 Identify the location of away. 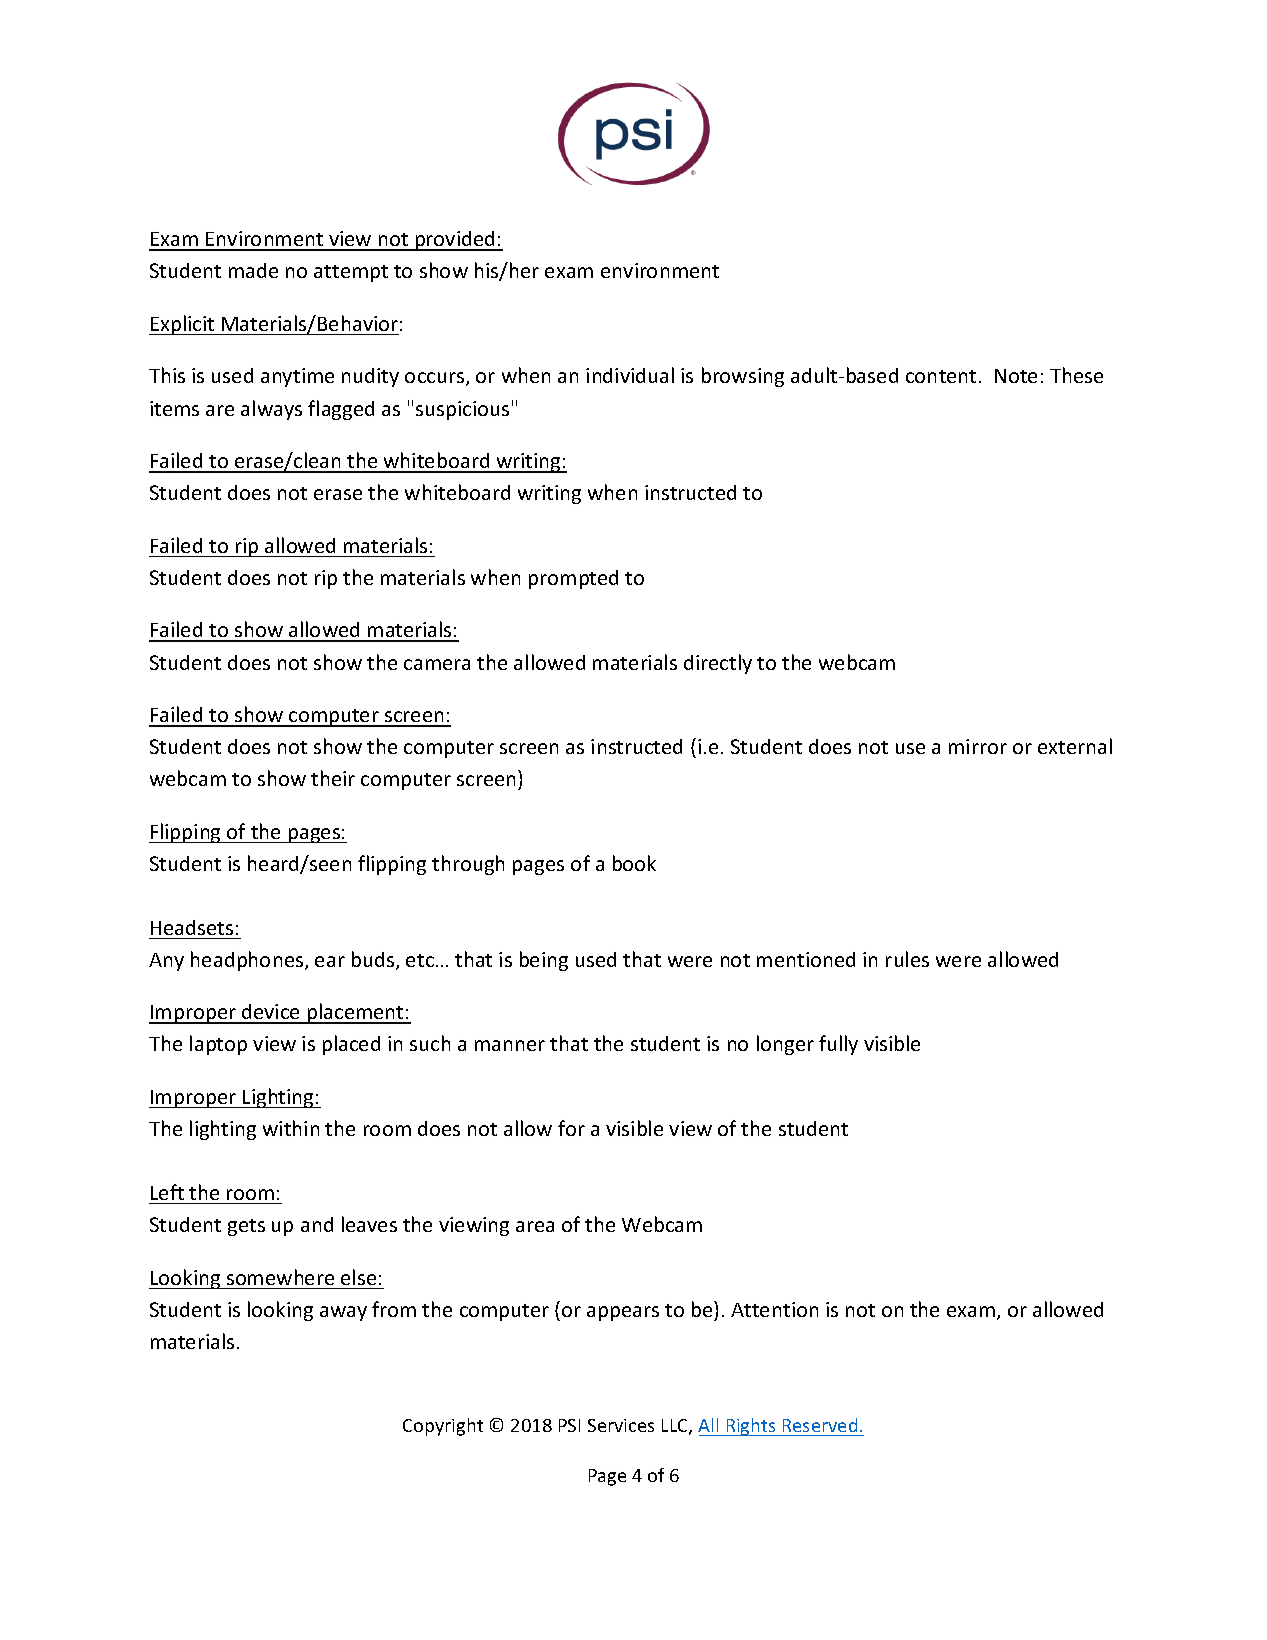
(343, 1313).
